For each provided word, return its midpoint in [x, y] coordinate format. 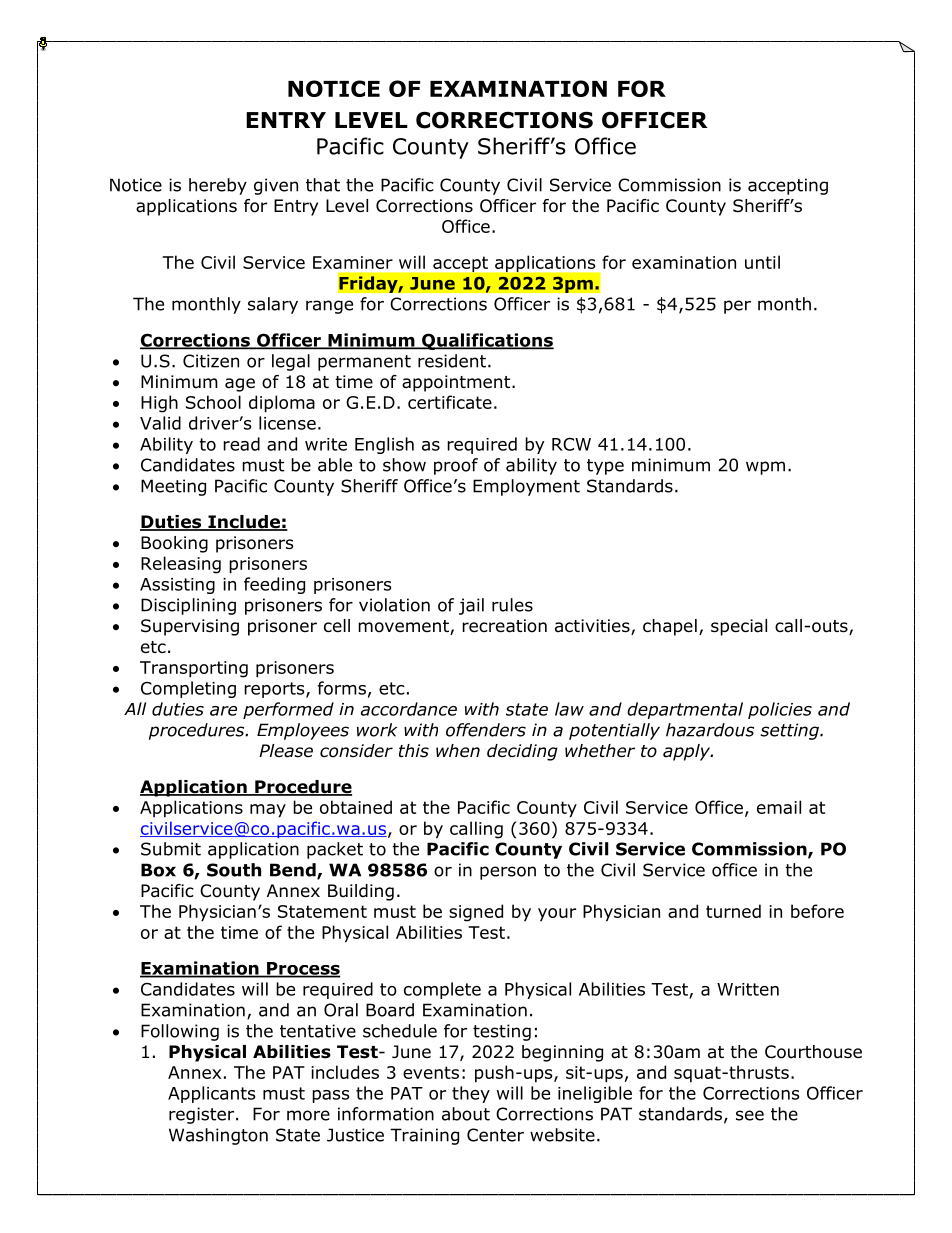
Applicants [211, 1094]
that [323, 185]
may [268, 811]
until [762, 262]
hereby [218, 186]
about [466, 1114]
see [750, 1115]
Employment [526, 487]
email [779, 807]
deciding [522, 752]
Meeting [173, 487]
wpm [765, 468]
